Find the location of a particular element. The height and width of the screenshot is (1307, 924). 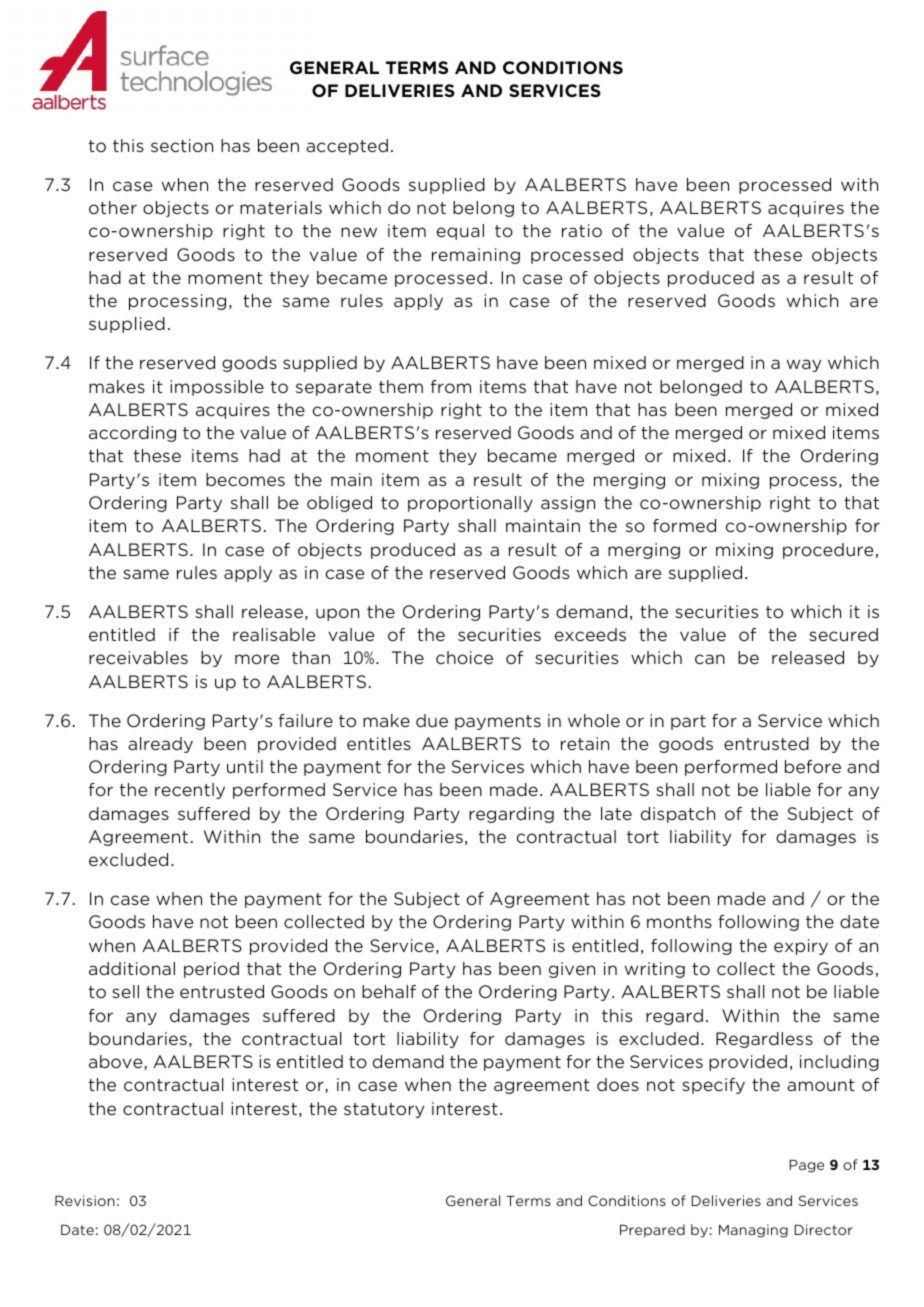

section is located at coordinates (182, 145).
